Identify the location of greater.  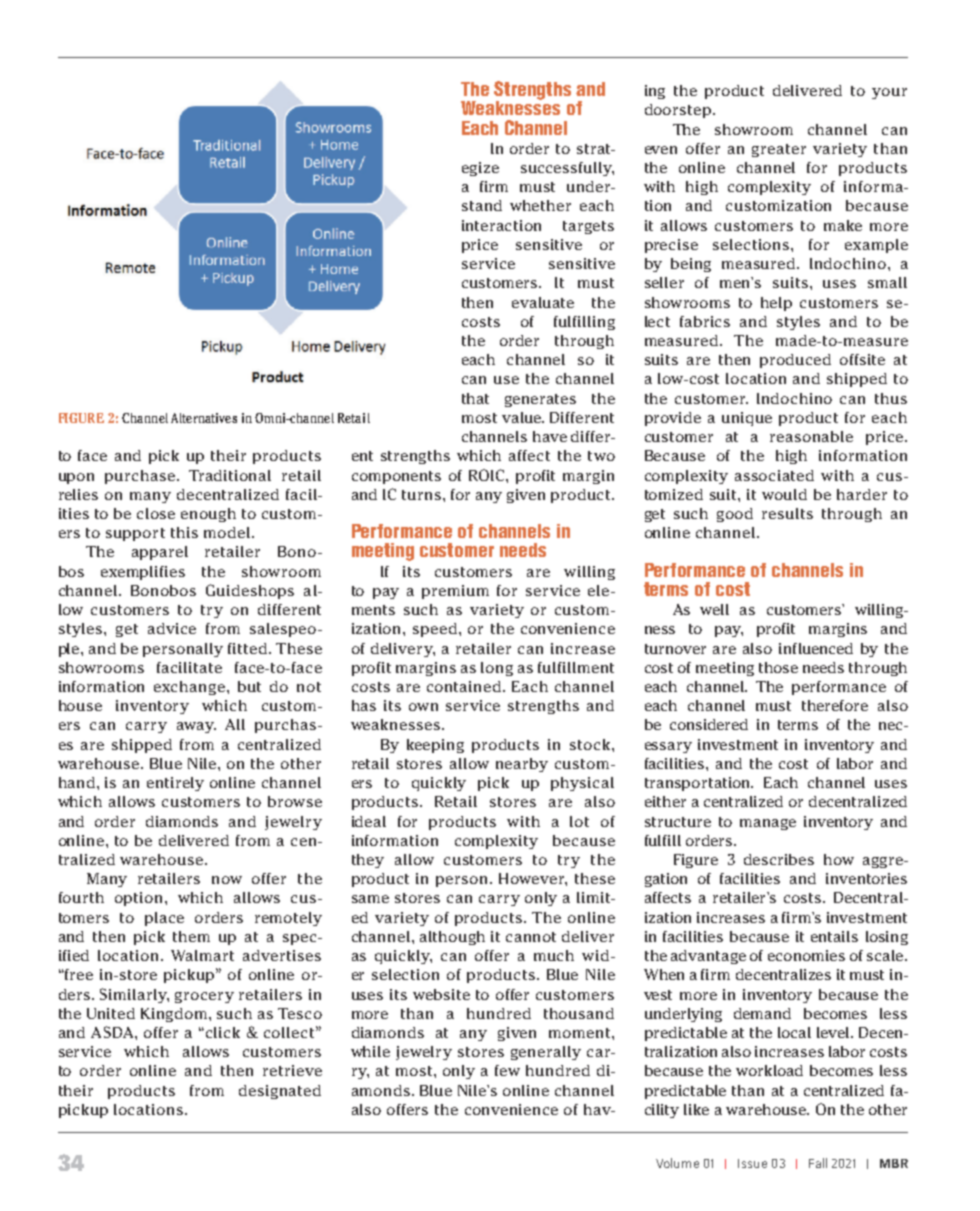
(779, 150).
